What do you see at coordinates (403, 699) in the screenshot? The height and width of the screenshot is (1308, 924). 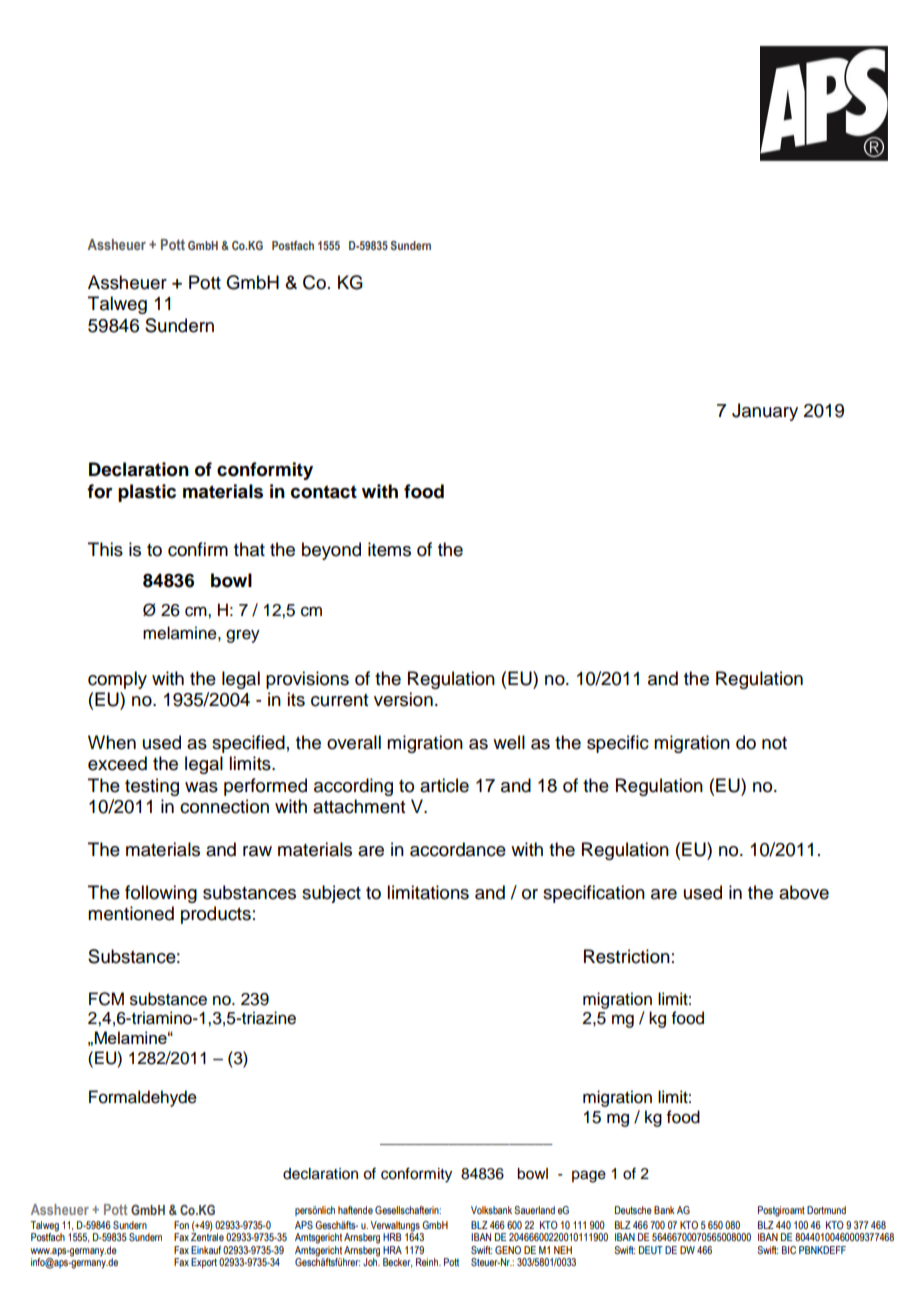 I see `version` at bounding box center [403, 699].
